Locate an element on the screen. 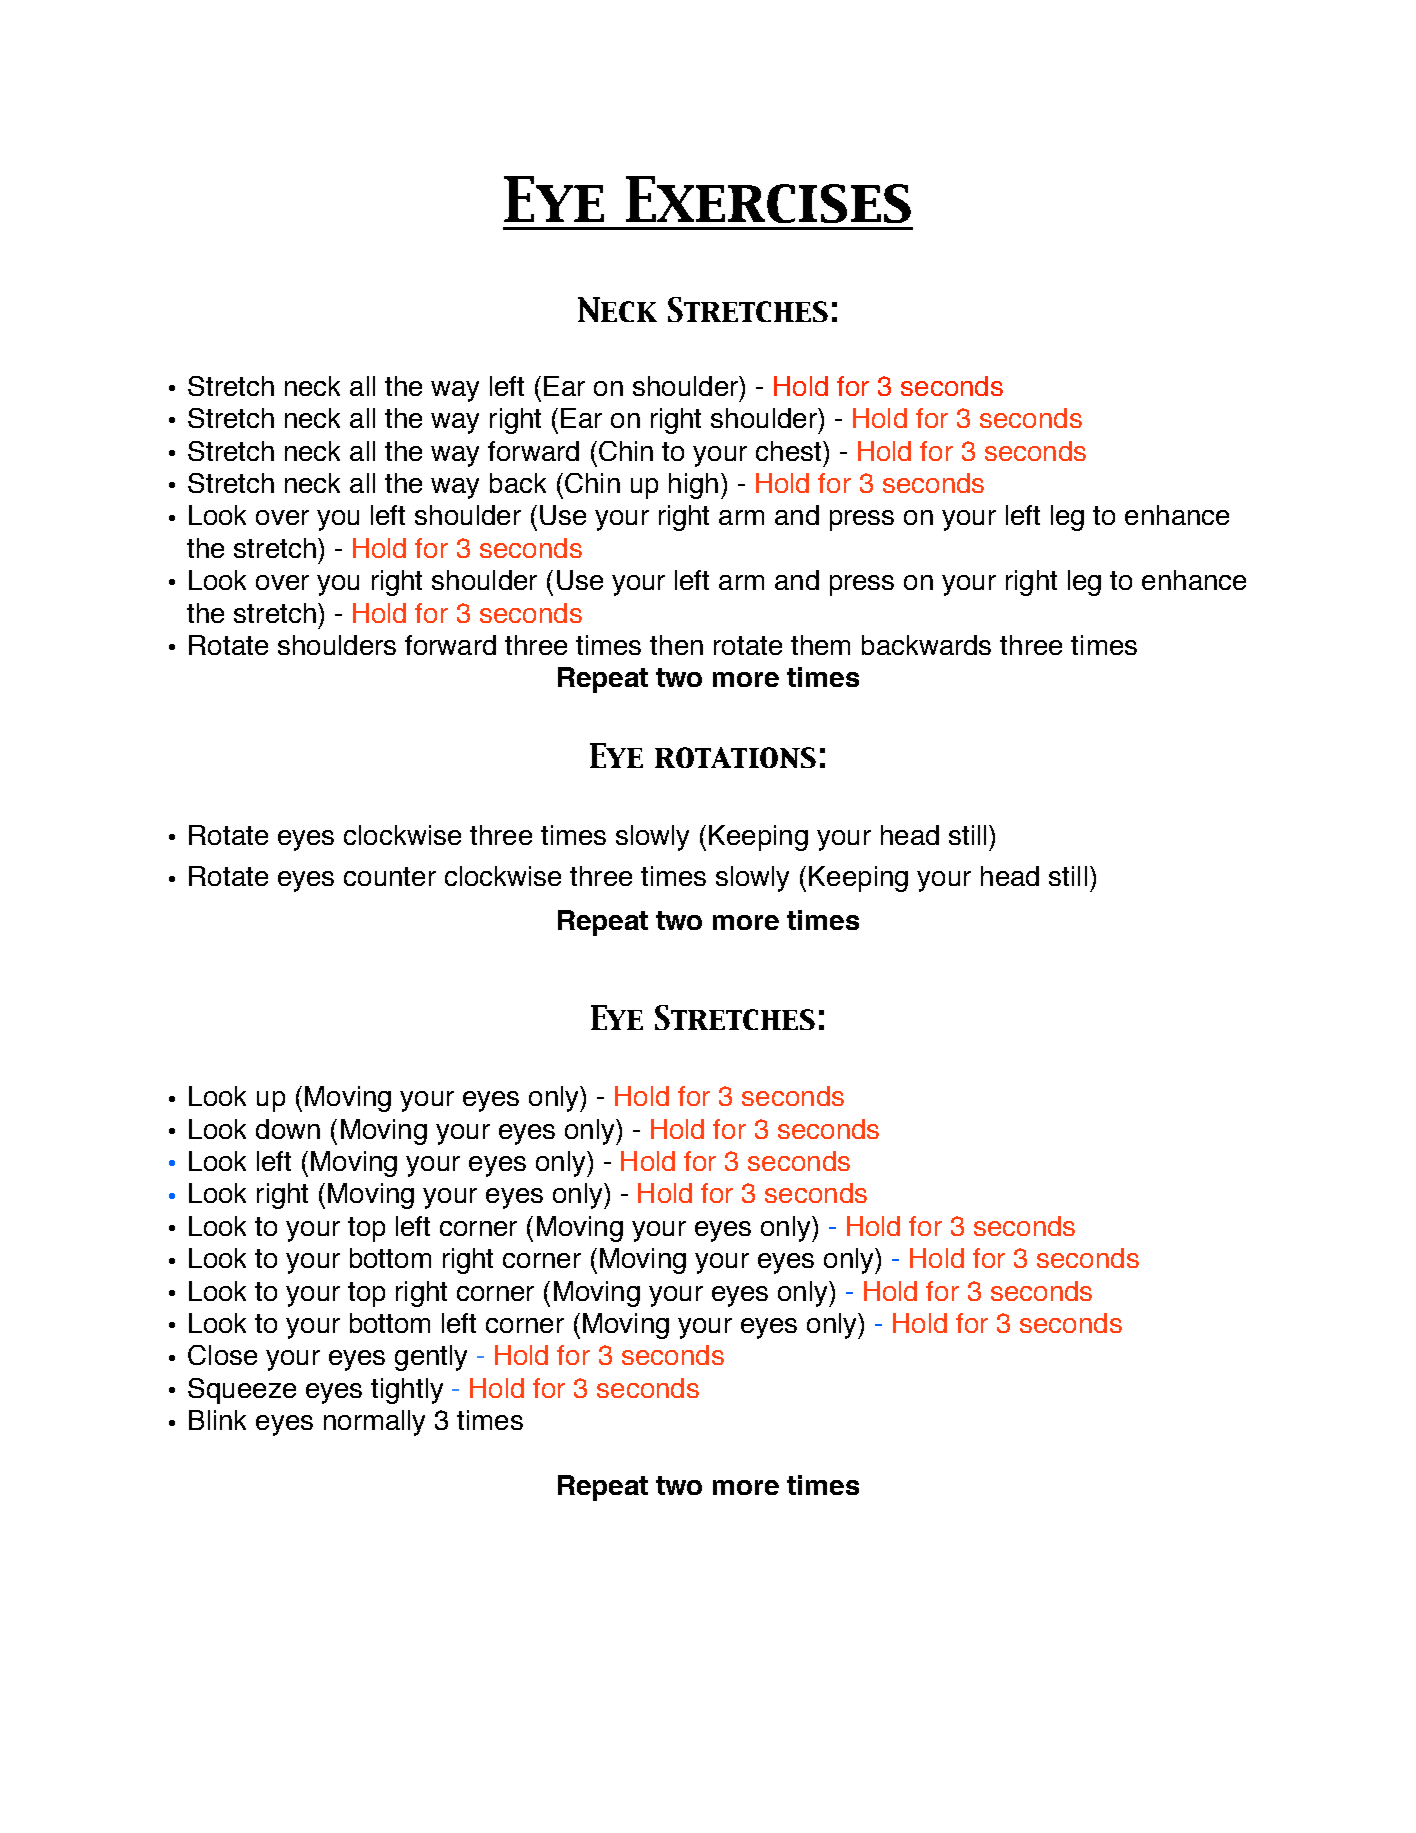 This screenshot has width=1416, height=1833. Squeeze is located at coordinates (242, 1391).
